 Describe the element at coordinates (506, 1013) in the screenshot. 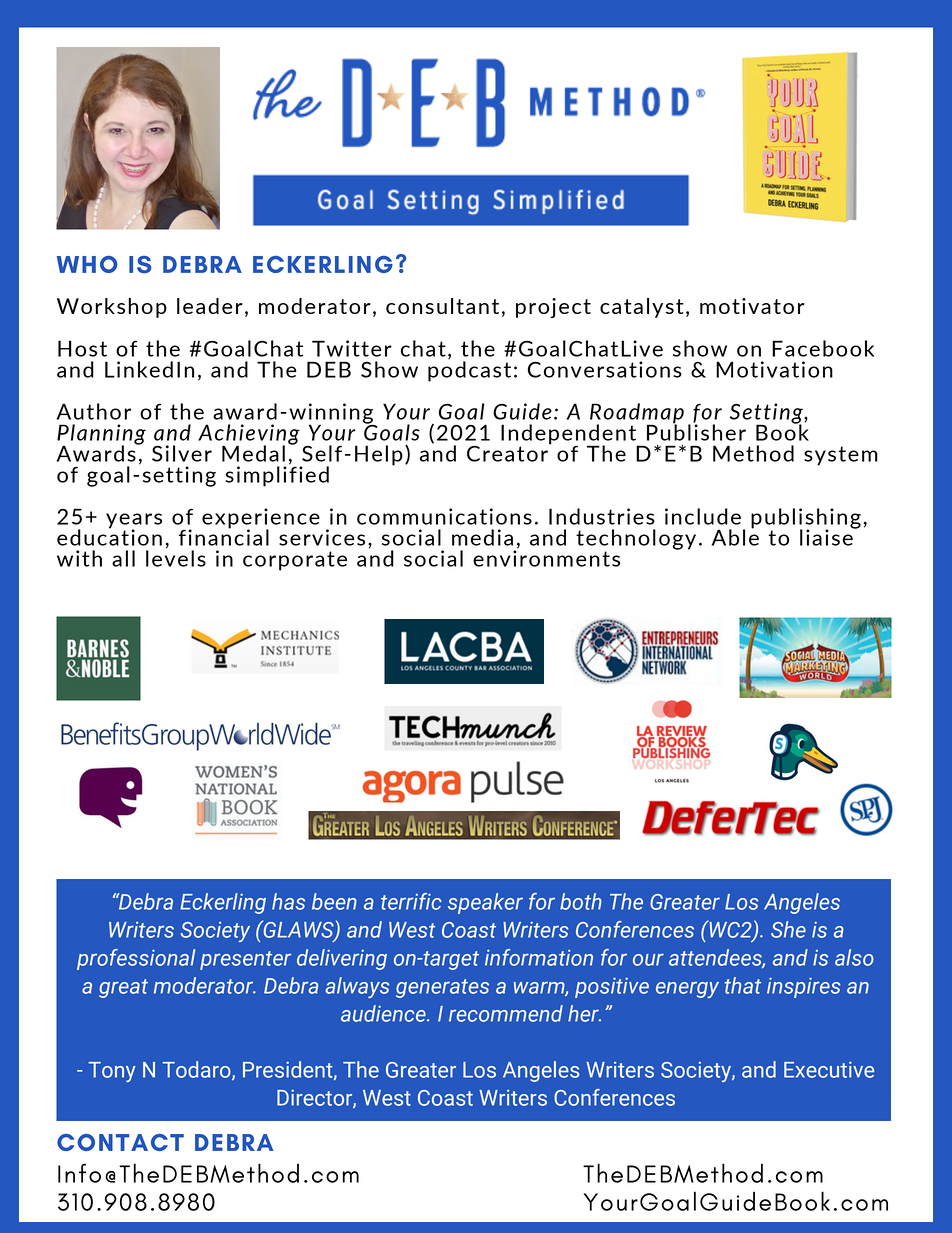

I see `recommend` at that location.
